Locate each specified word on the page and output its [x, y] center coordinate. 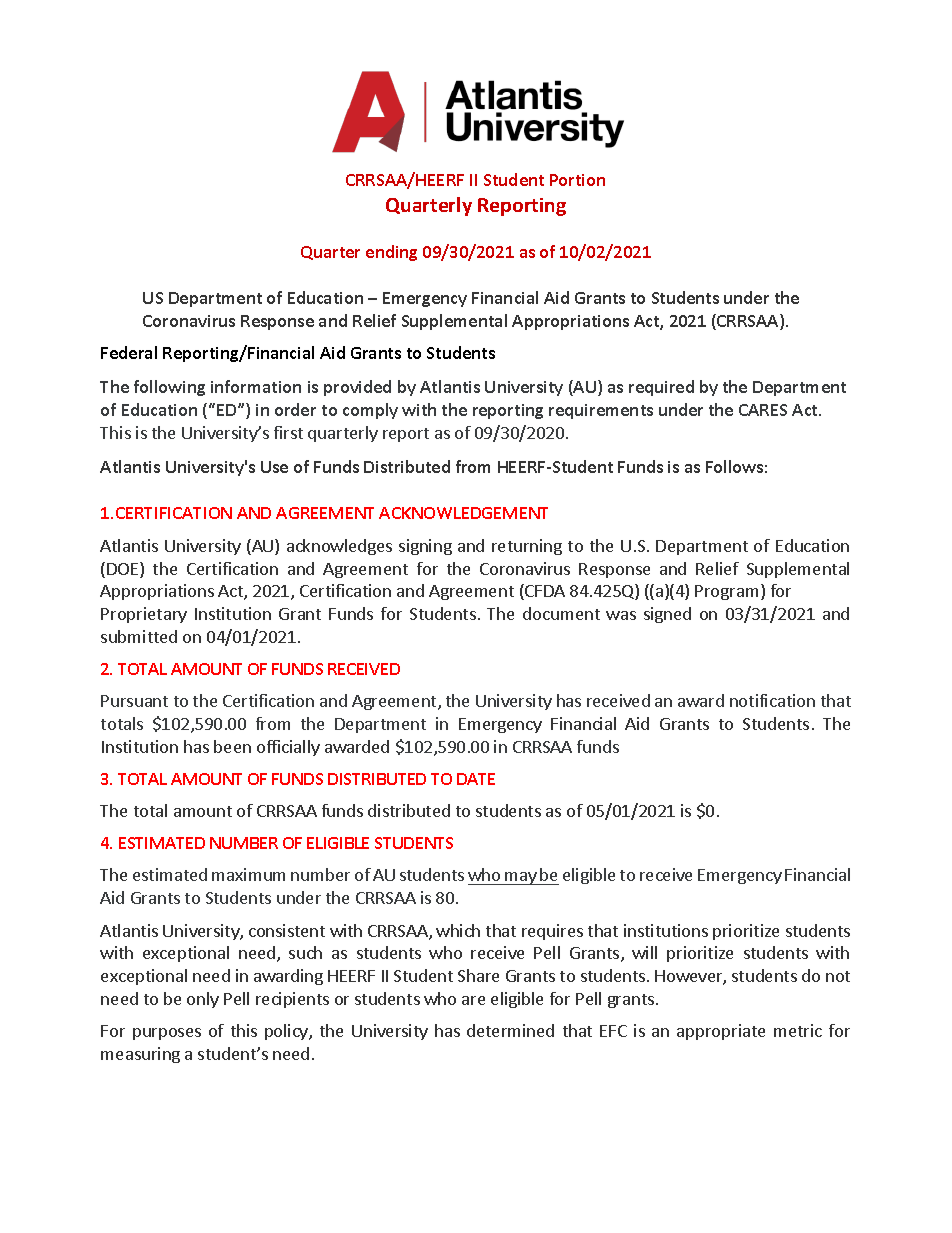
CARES [763, 410]
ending [391, 253]
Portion [577, 180]
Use [274, 467]
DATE [476, 779]
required [661, 388]
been [232, 746]
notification [772, 700]
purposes [167, 1034]
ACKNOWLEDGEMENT [463, 513]
